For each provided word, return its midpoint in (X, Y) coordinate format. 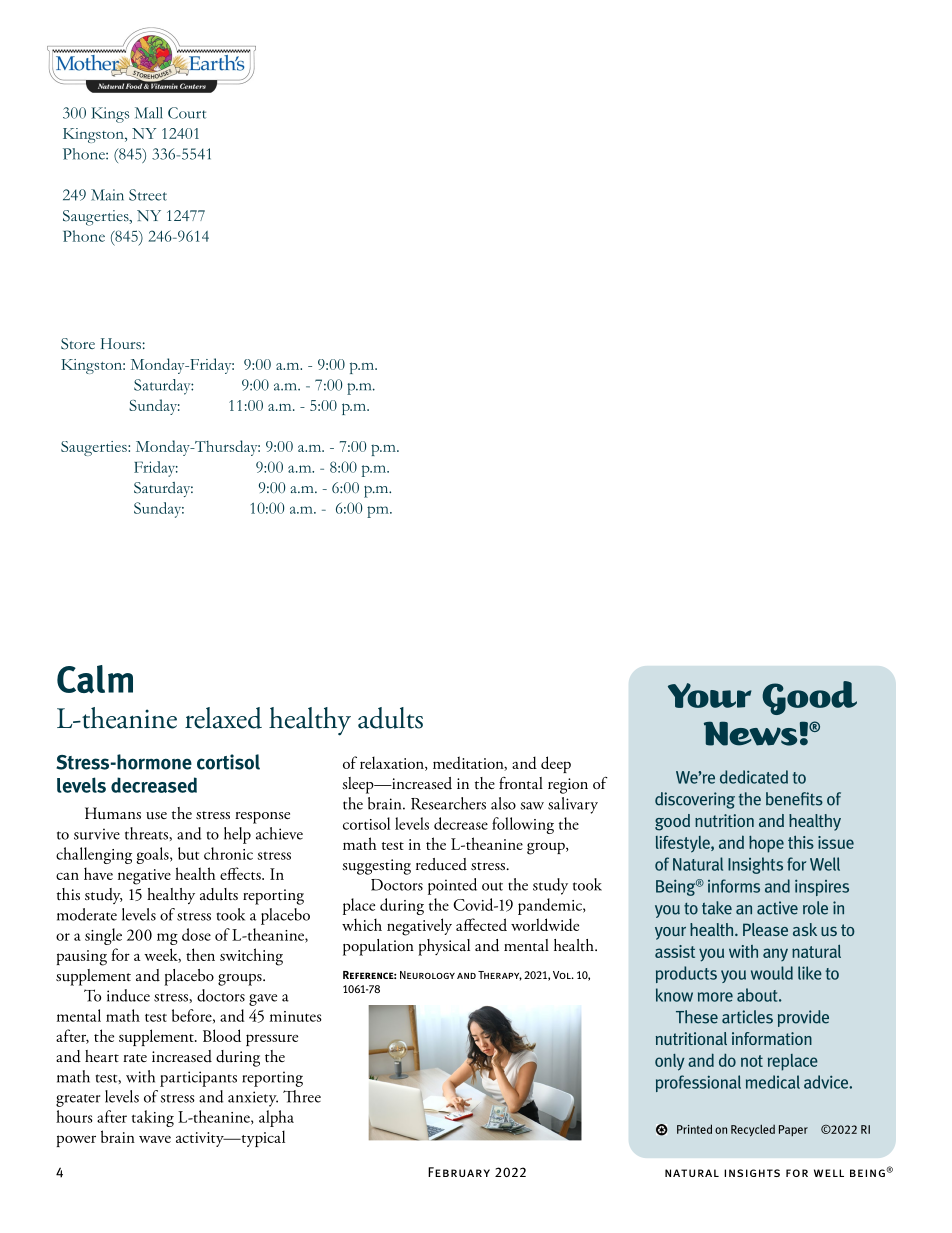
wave (155, 1139)
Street (148, 195)
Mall (149, 113)
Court (187, 113)
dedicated (754, 777)
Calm (95, 679)
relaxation (393, 763)
